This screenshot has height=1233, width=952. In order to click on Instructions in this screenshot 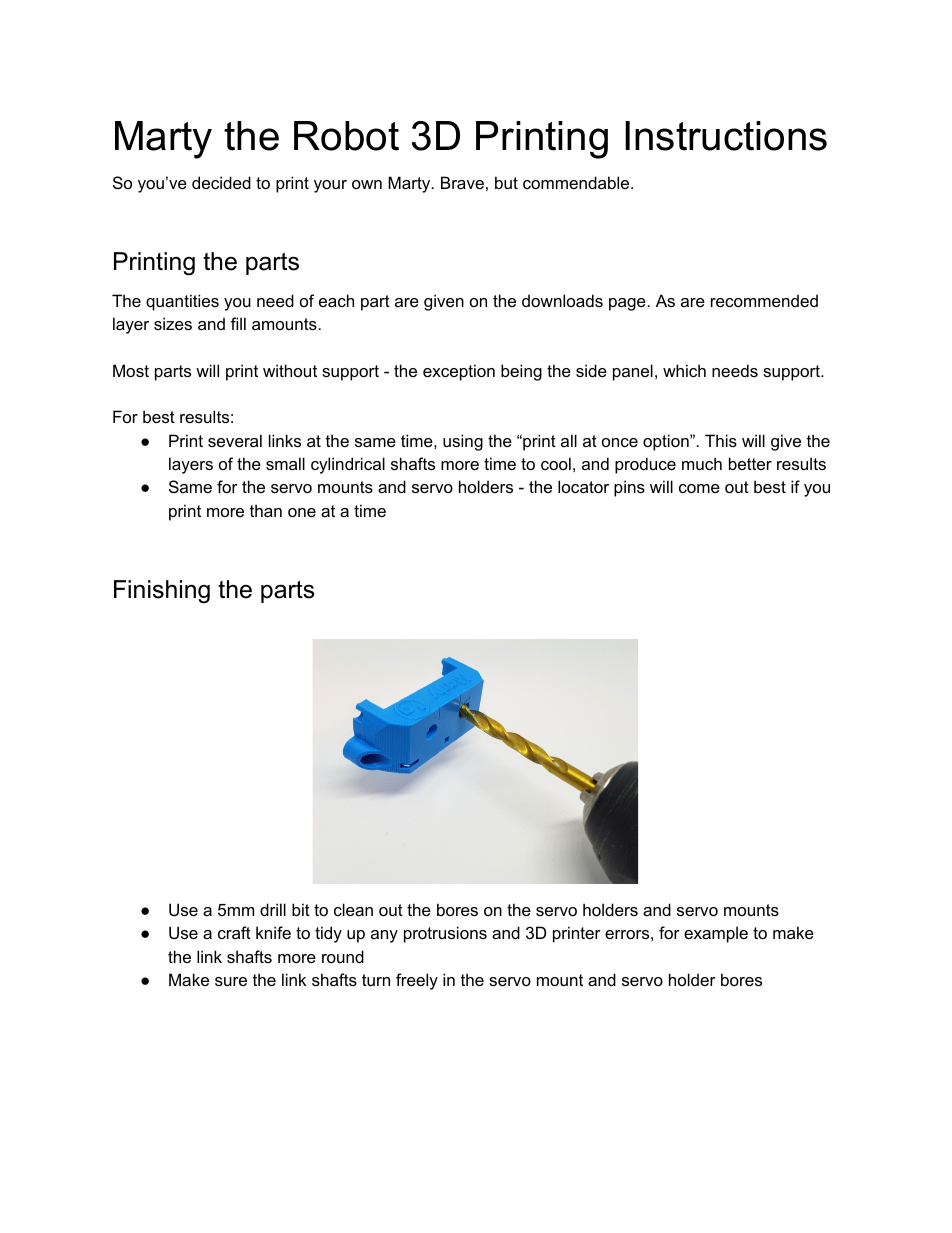, I will do `click(726, 136)`.
